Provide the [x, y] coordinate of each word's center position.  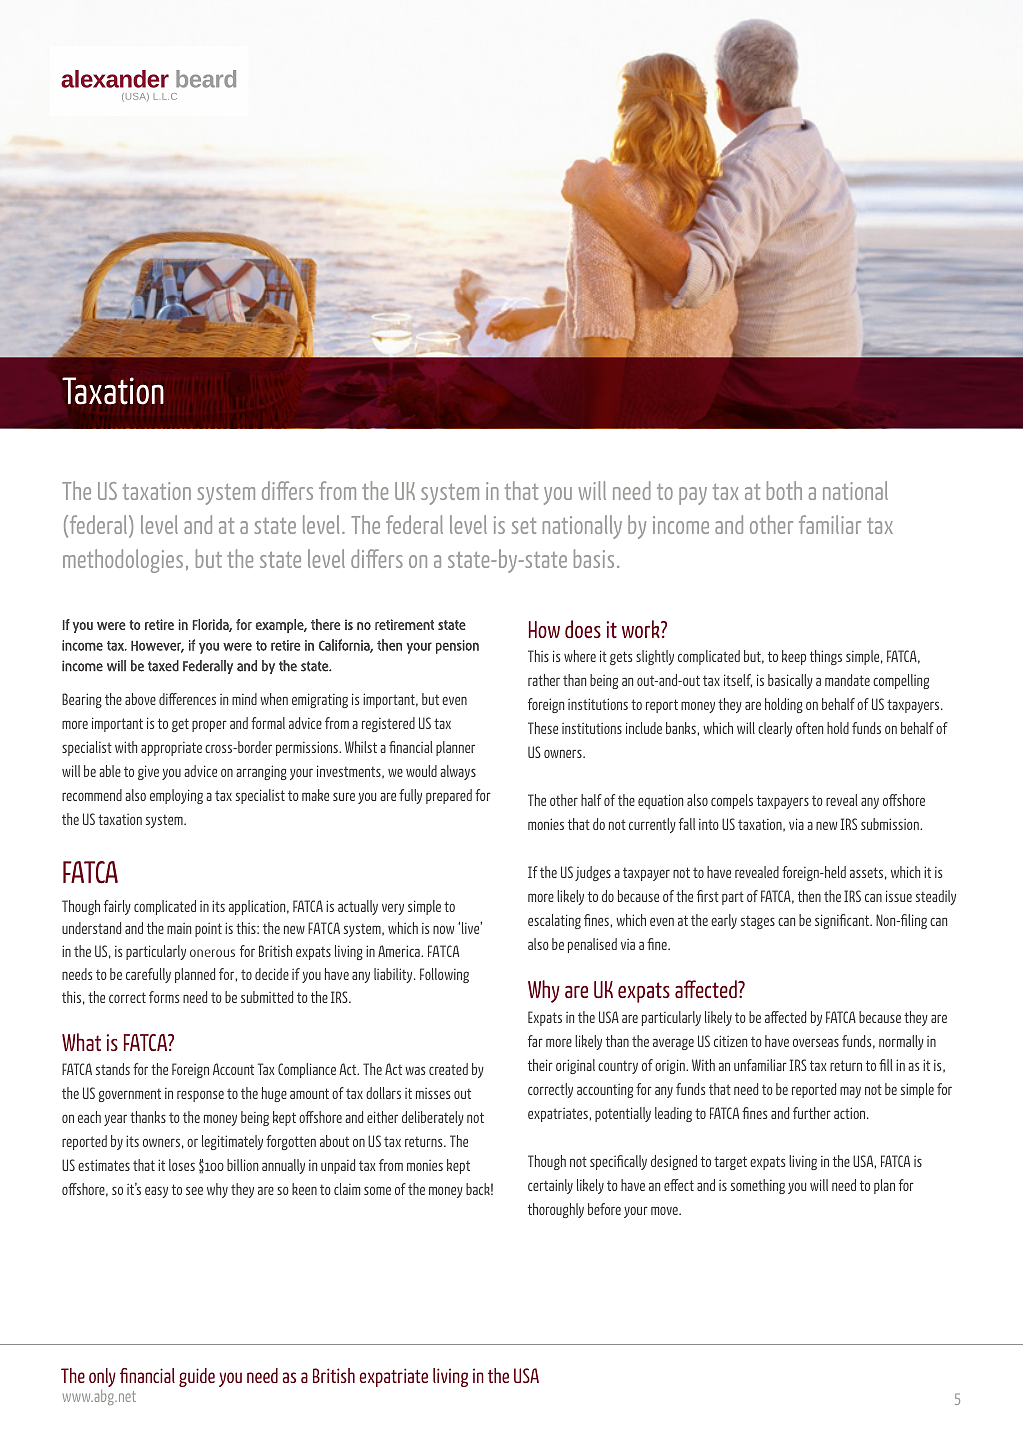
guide [197, 1377]
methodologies [123, 561]
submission [891, 824]
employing [176, 796]
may [850, 1092]
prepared [449, 796]
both [784, 490]
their [540, 1065]
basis [594, 558]
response [200, 1096]
